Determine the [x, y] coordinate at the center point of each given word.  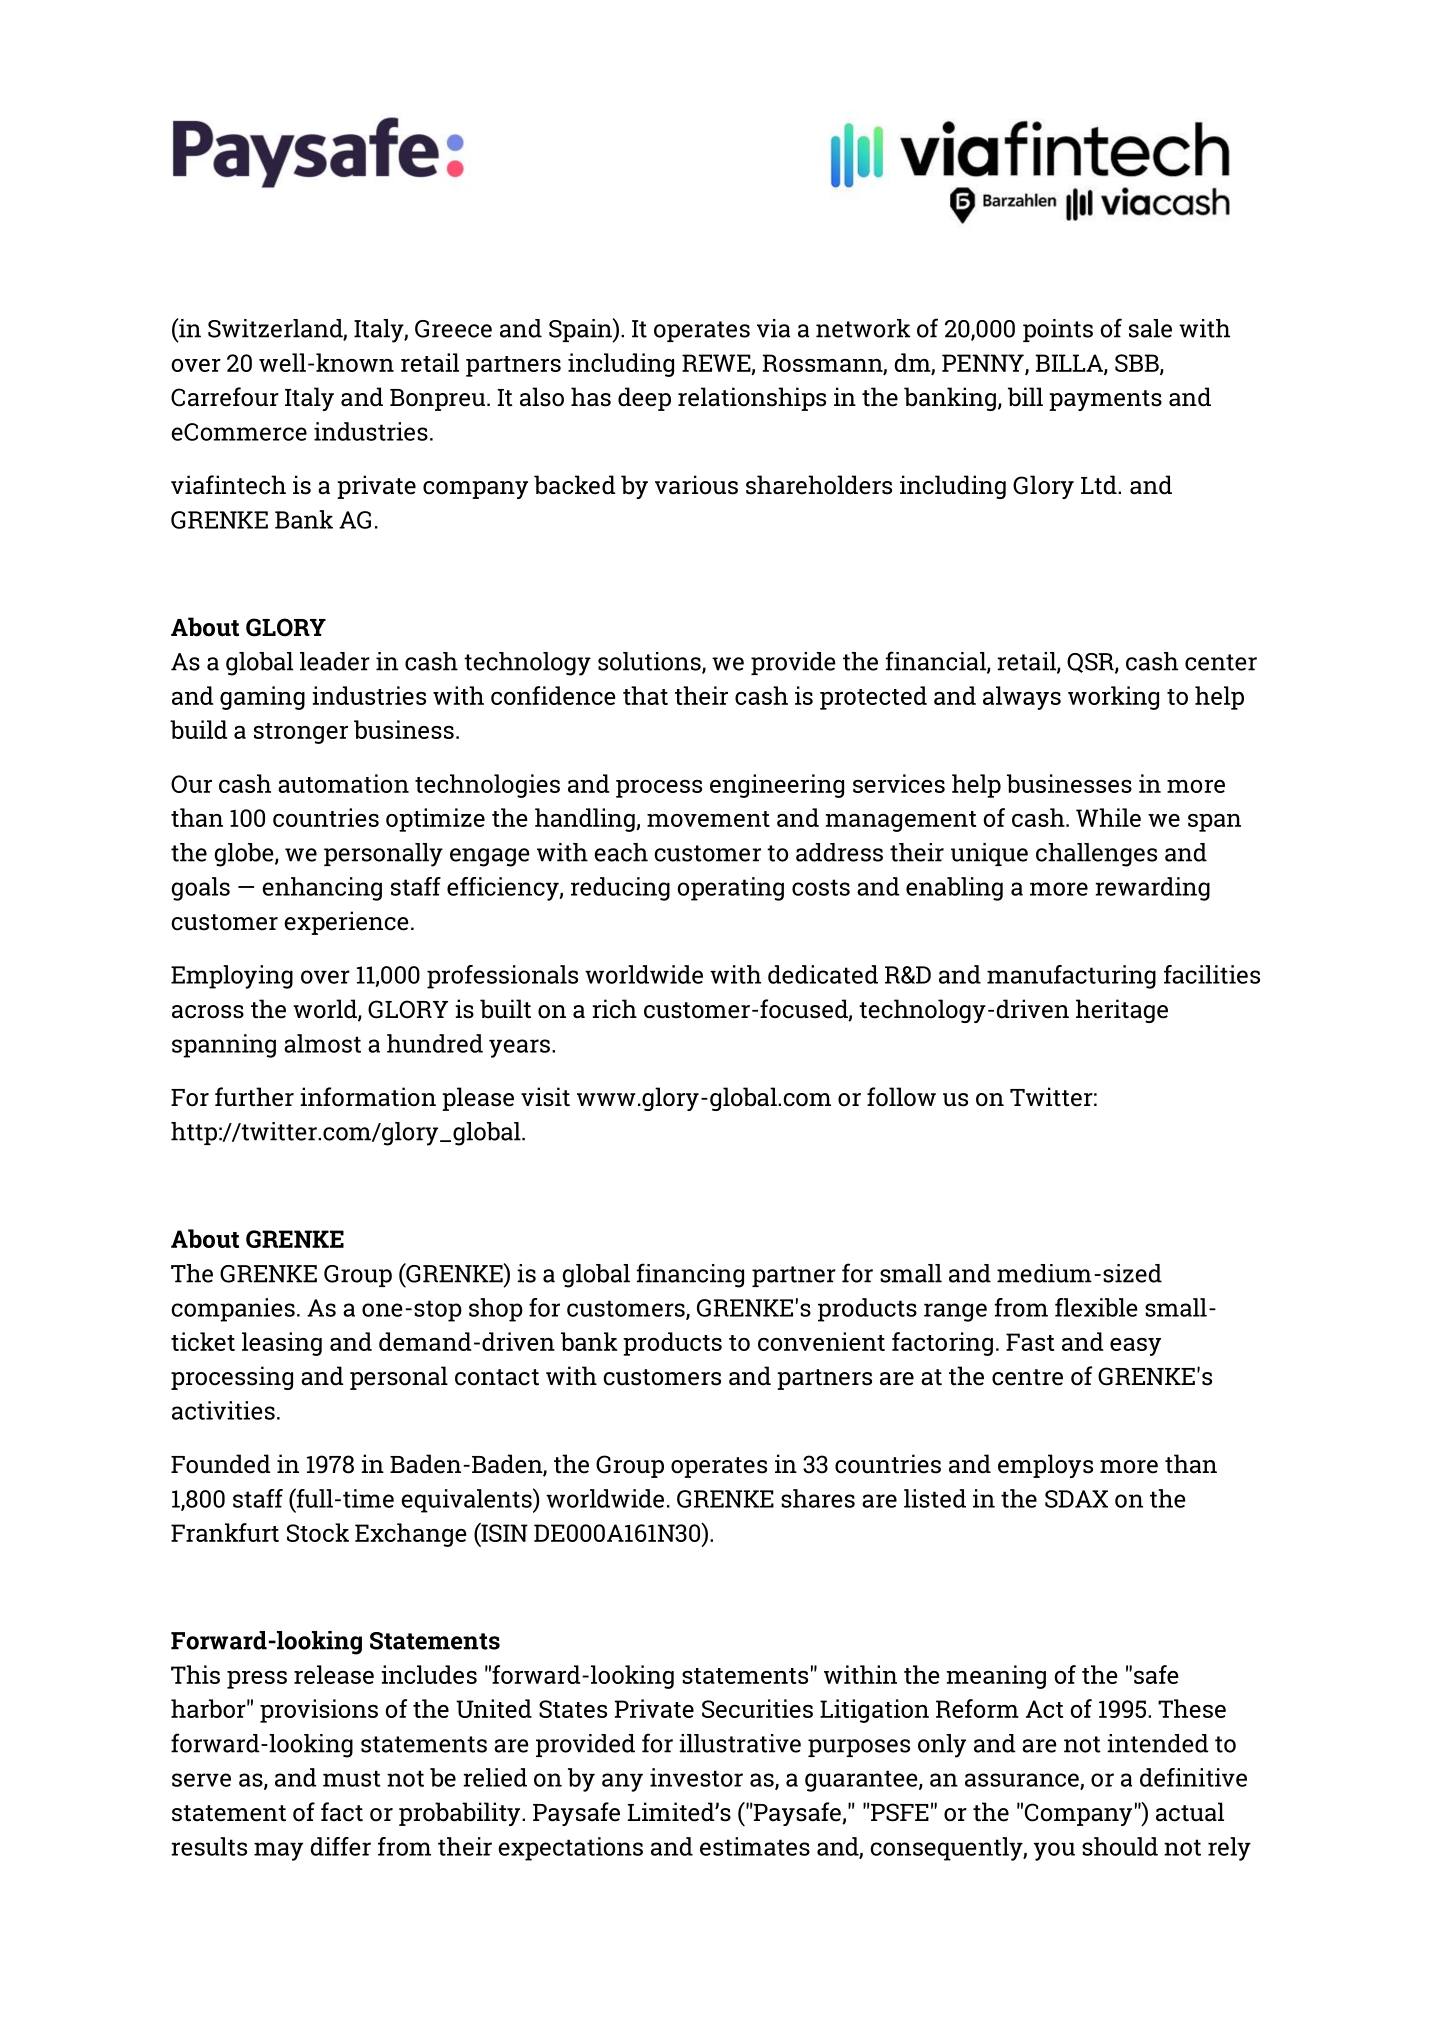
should [1120, 1846]
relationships [752, 399]
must [351, 1778]
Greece [453, 329]
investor [696, 1777]
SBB [1138, 364]
